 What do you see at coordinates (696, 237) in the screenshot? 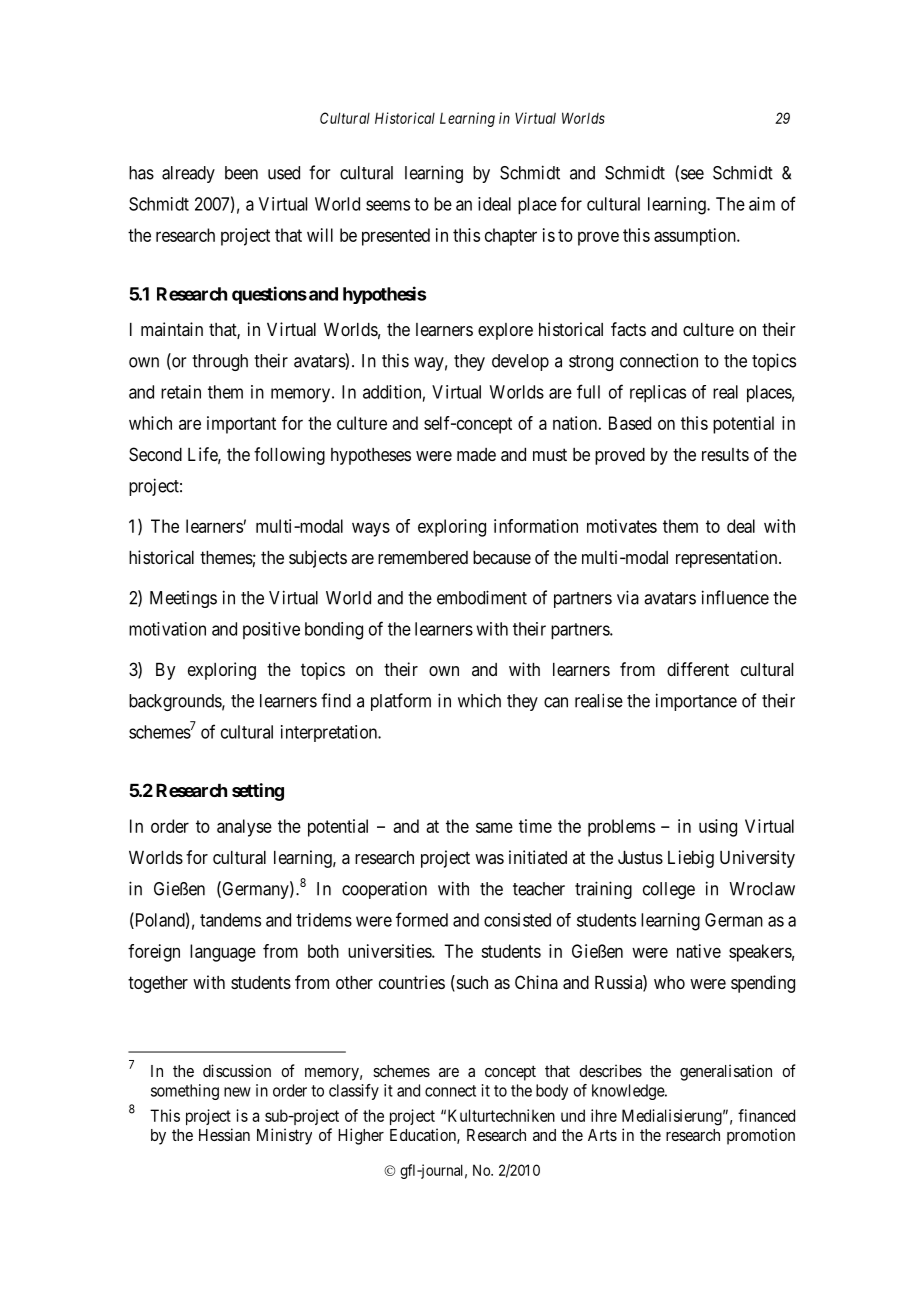
I see `assumption` at bounding box center [696, 237].
